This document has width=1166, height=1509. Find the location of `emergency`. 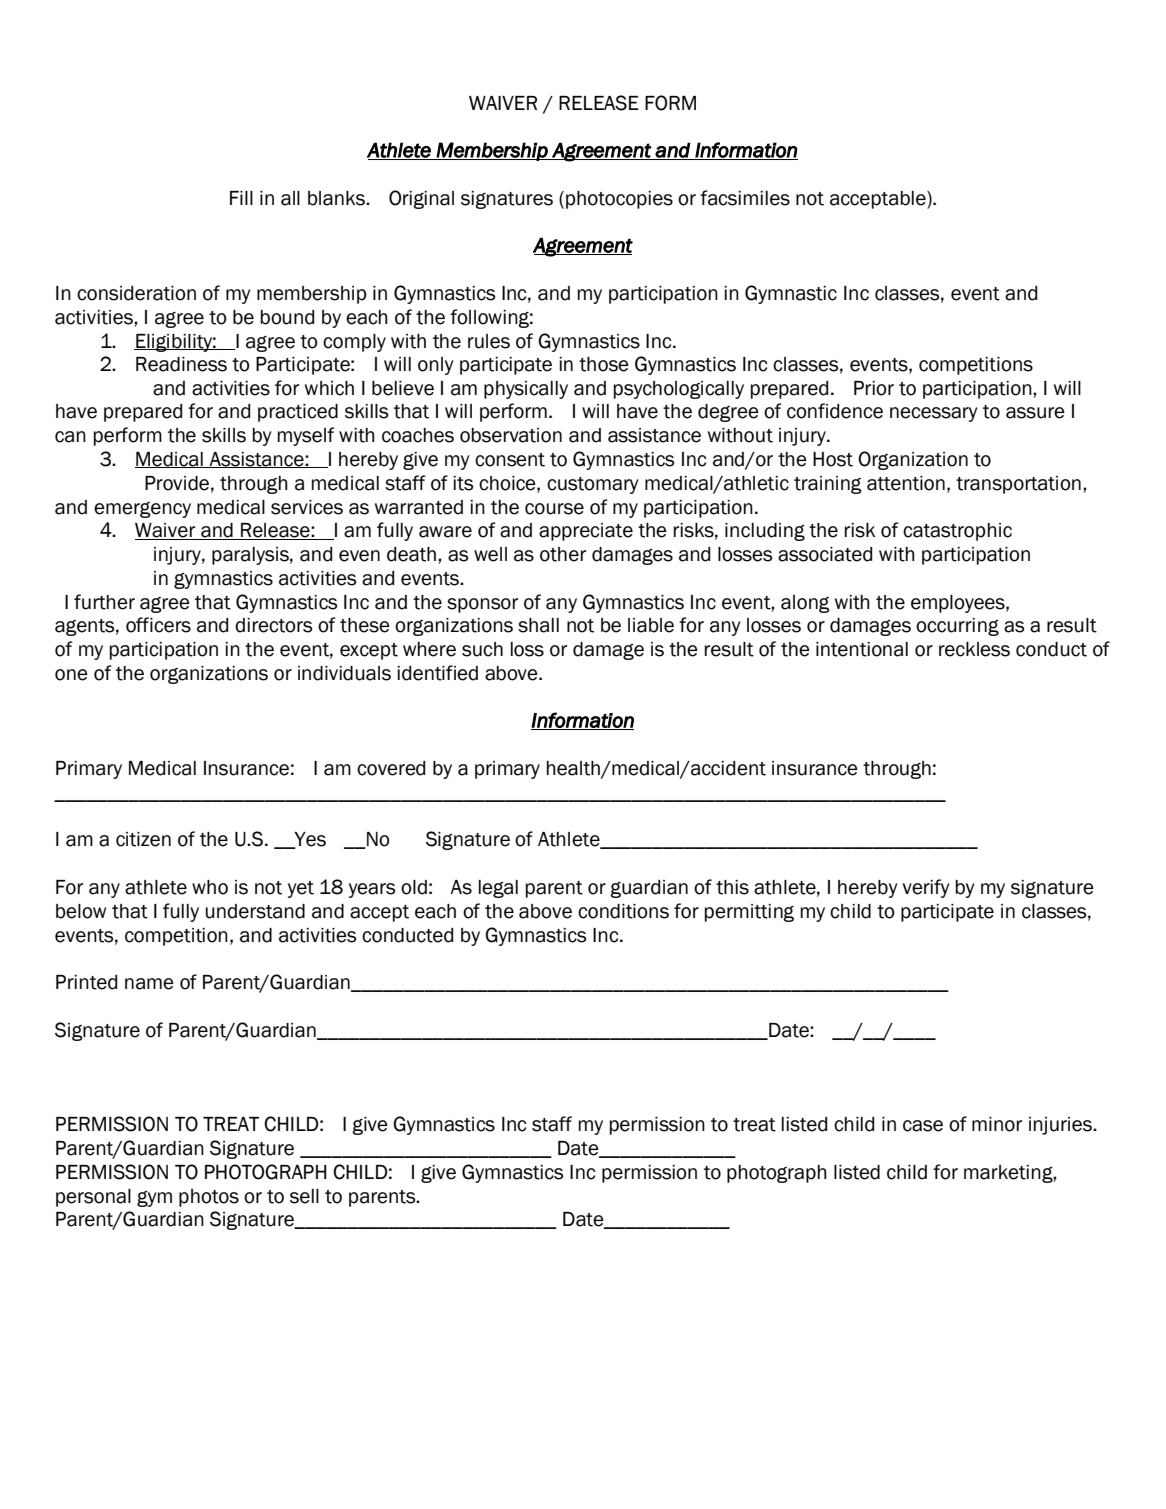

emergency is located at coordinates (142, 510).
